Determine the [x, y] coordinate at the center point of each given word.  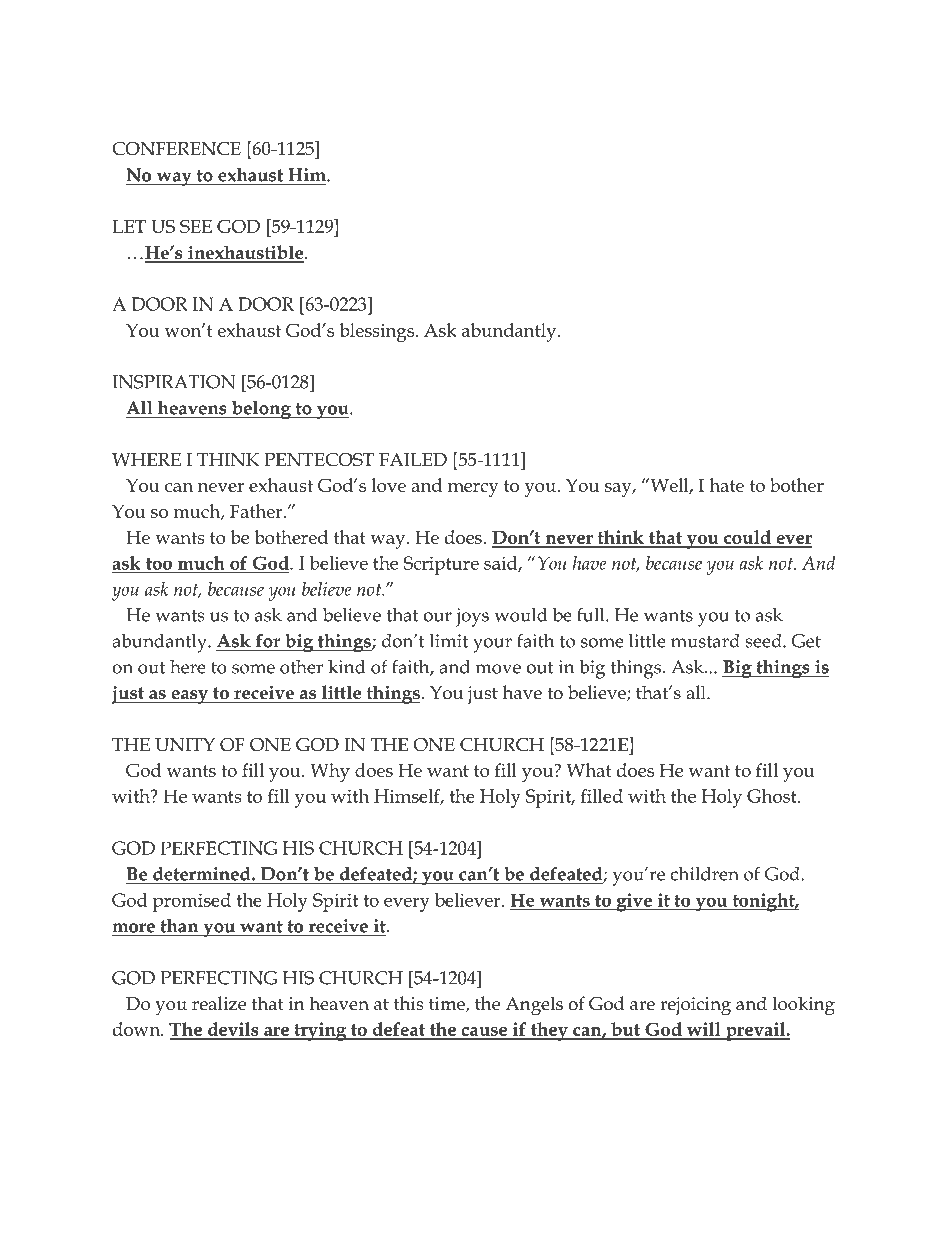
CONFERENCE [176, 149]
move [498, 669]
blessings [377, 332]
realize [219, 1003]
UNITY [185, 745]
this [409, 1003]
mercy [473, 490]
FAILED [413, 459]
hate [726, 485]
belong [262, 409]
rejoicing [695, 1006]
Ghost [773, 796]
